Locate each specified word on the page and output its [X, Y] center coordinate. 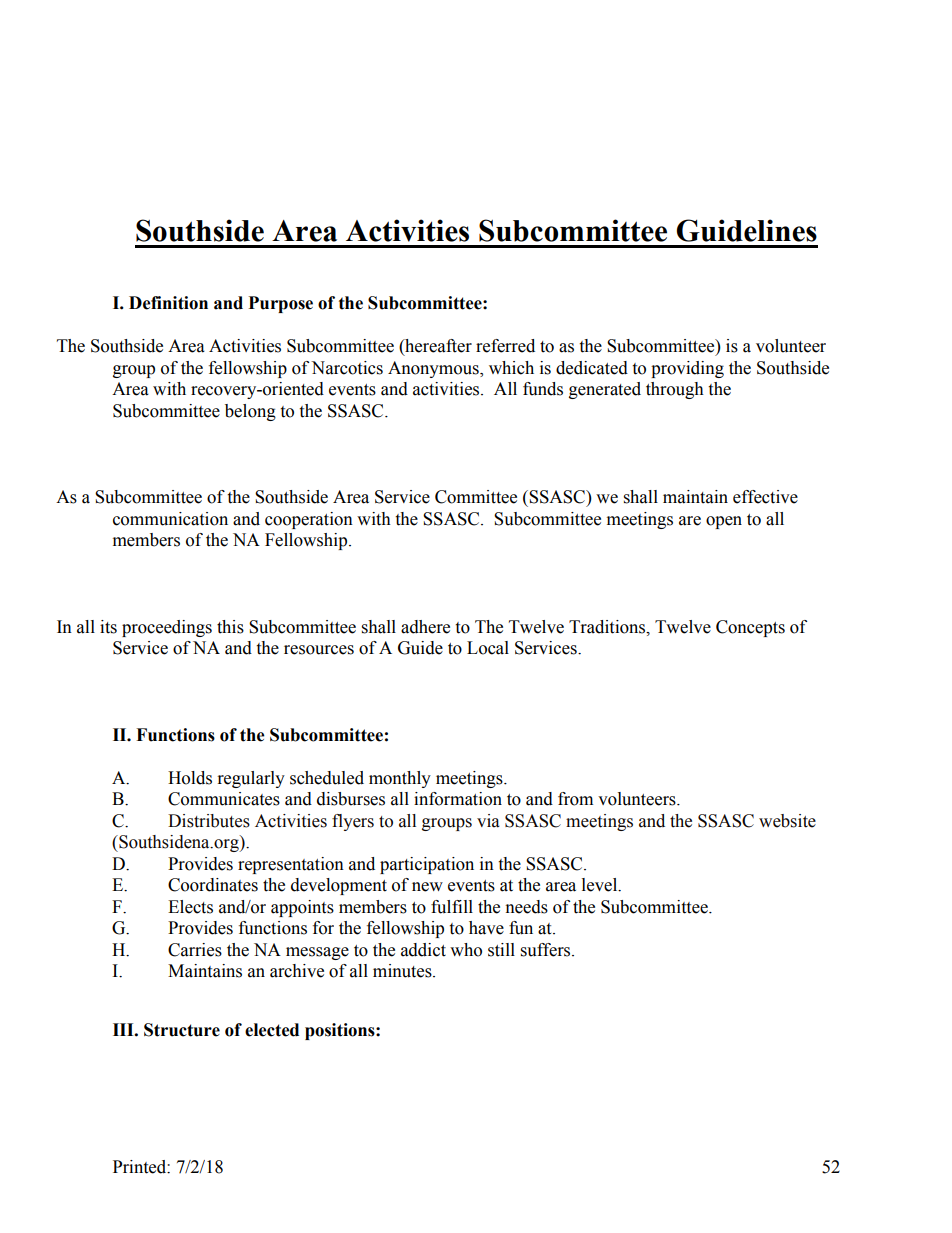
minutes [403, 971]
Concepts [750, 628]
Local [488, 648]
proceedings [167, 628]
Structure [182, 1030]
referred [505, 346]
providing [687, 369]
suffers [547, 950]
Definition [168, 303]
